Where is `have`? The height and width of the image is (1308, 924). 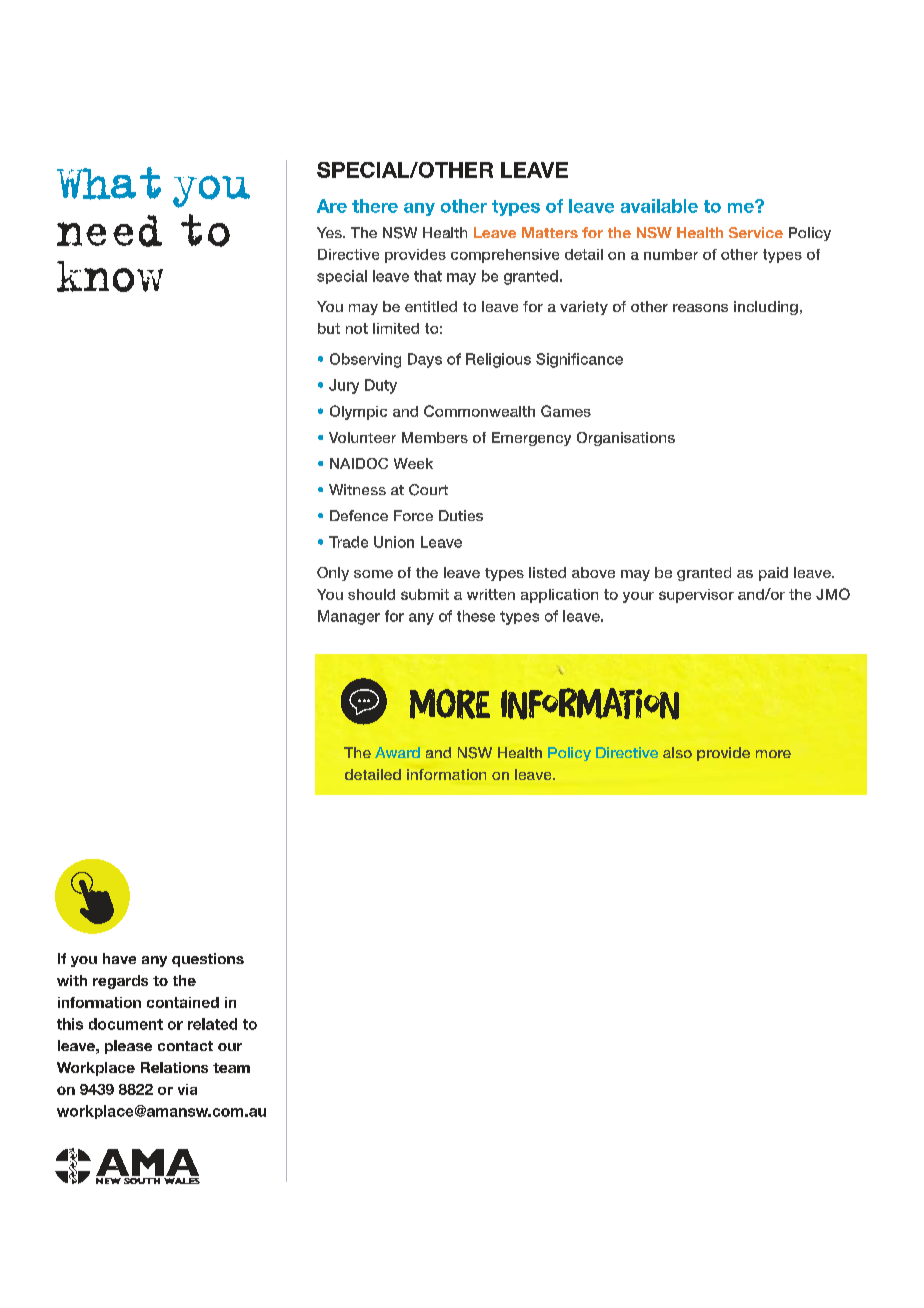
have is located at coordinates (119, 958).
